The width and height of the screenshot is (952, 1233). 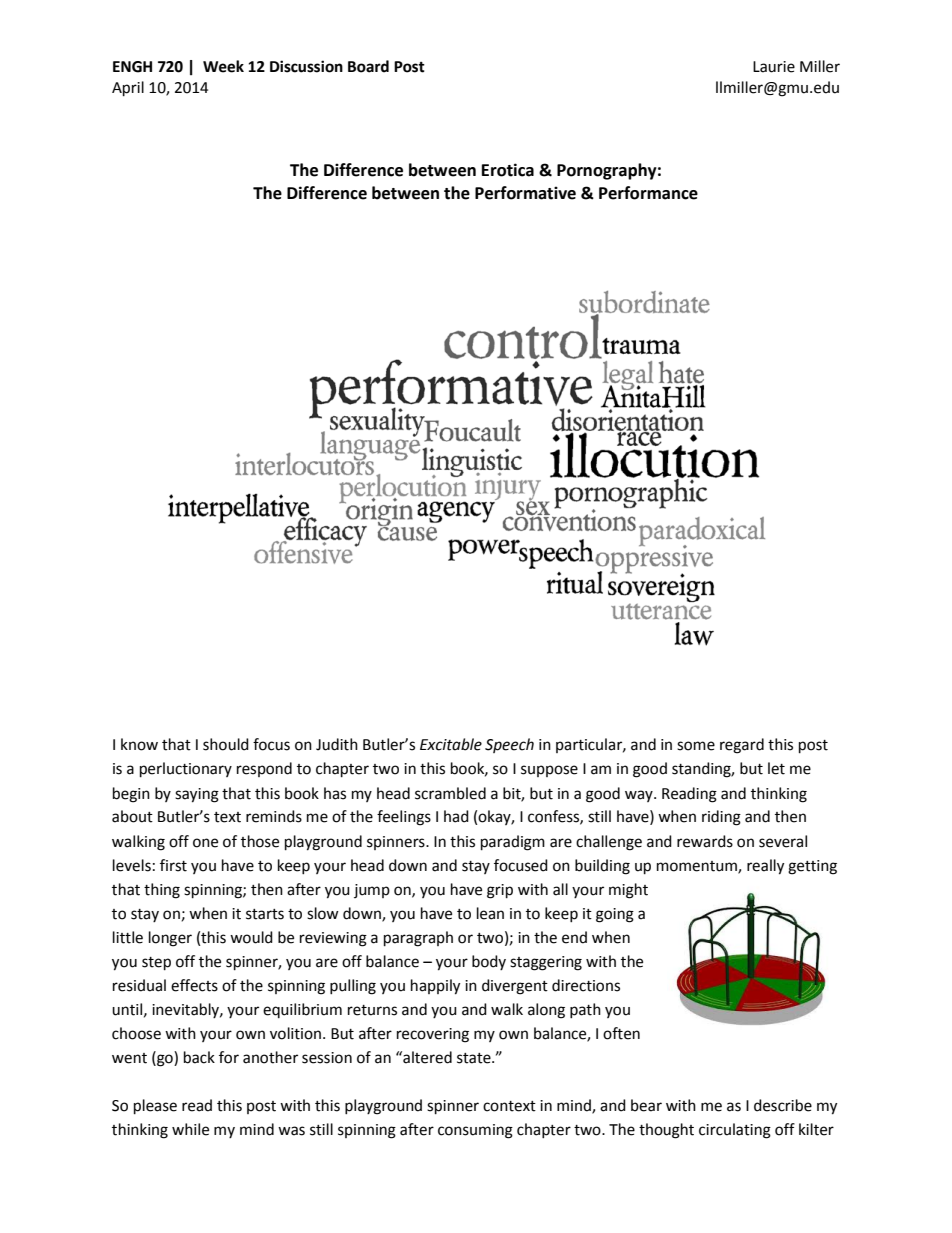 I want to click on while, so click(x=190, y=1129).
